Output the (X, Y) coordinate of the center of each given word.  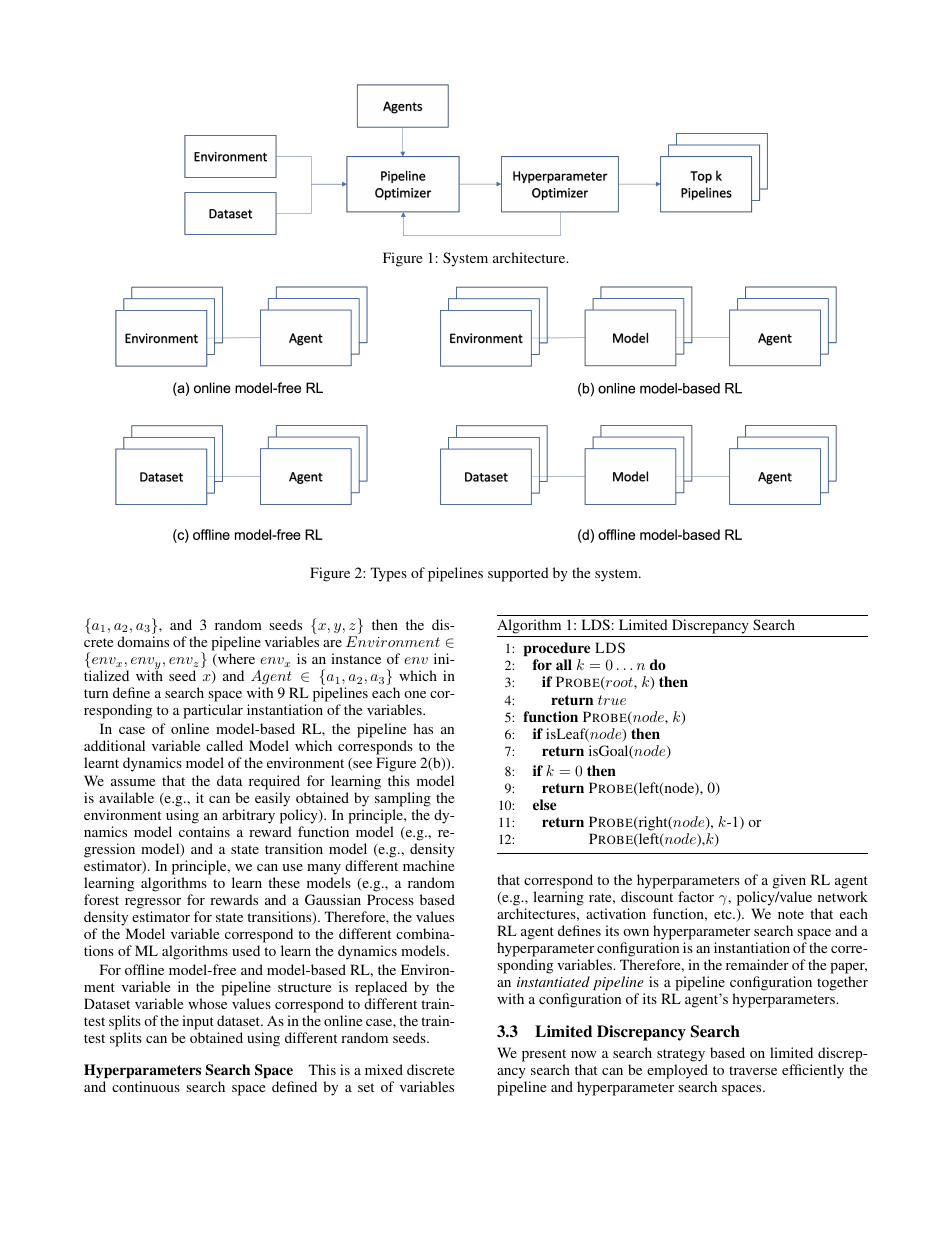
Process (390, 899)
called (224, 745)
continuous (146, 1086)
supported (518, 574)
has (423, 728)
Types (388, 574)
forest (101, 899)
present (544, 1057)
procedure (557, 649)
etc (724, 914)
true (612, 700)
